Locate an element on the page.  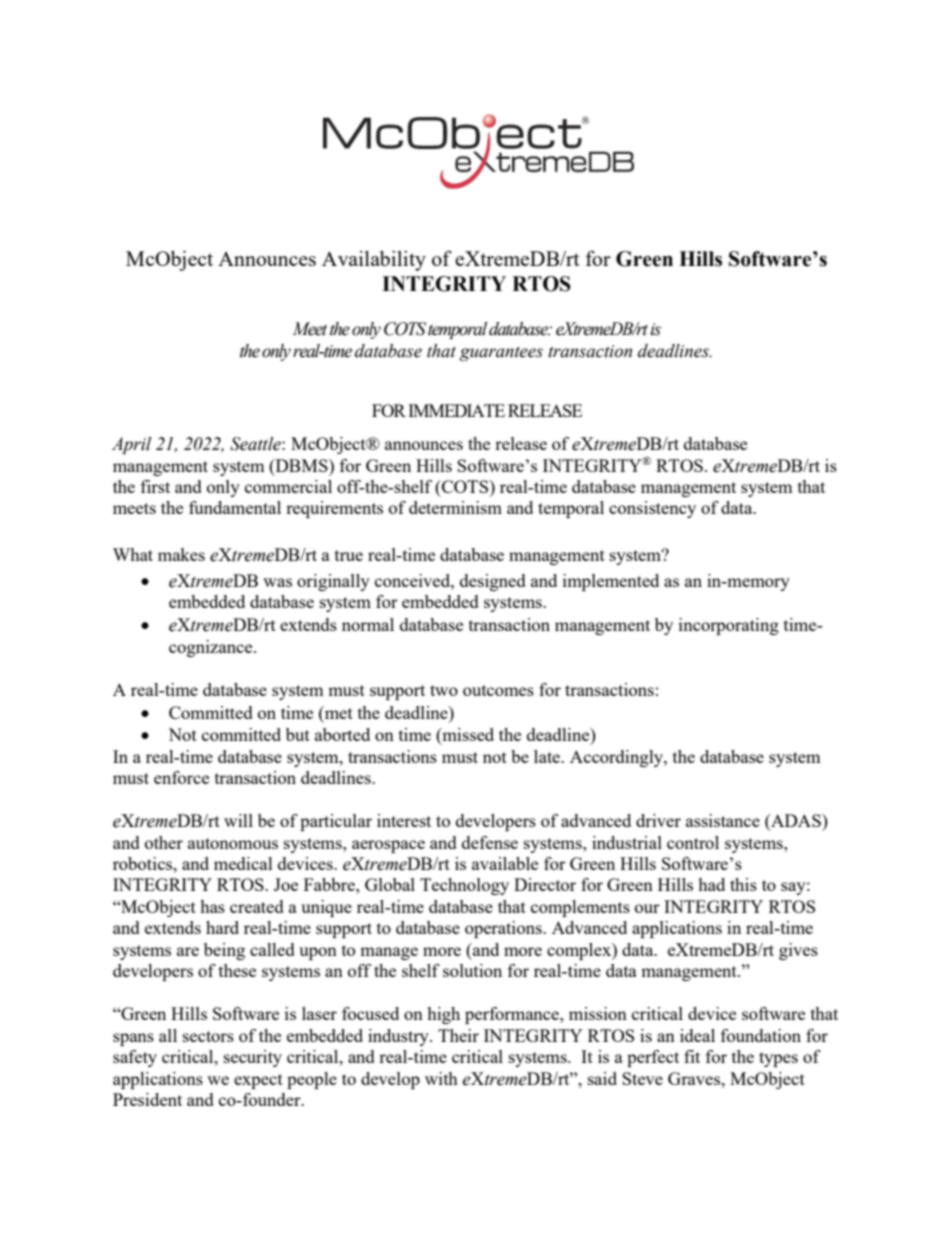
assistance is located at coordinates (723, 820).
